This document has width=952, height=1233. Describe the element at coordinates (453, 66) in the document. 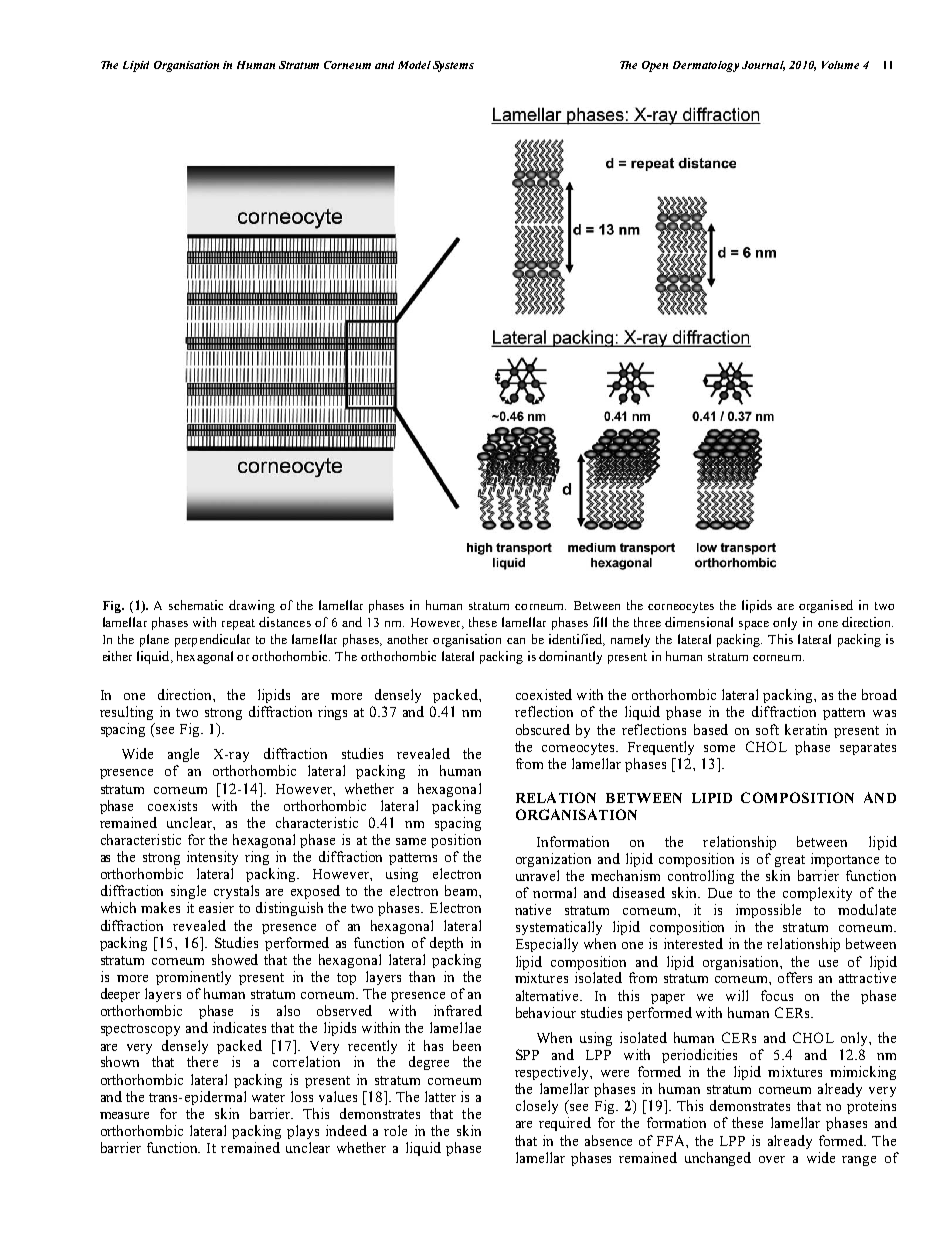

I see `Systems` at that location.
